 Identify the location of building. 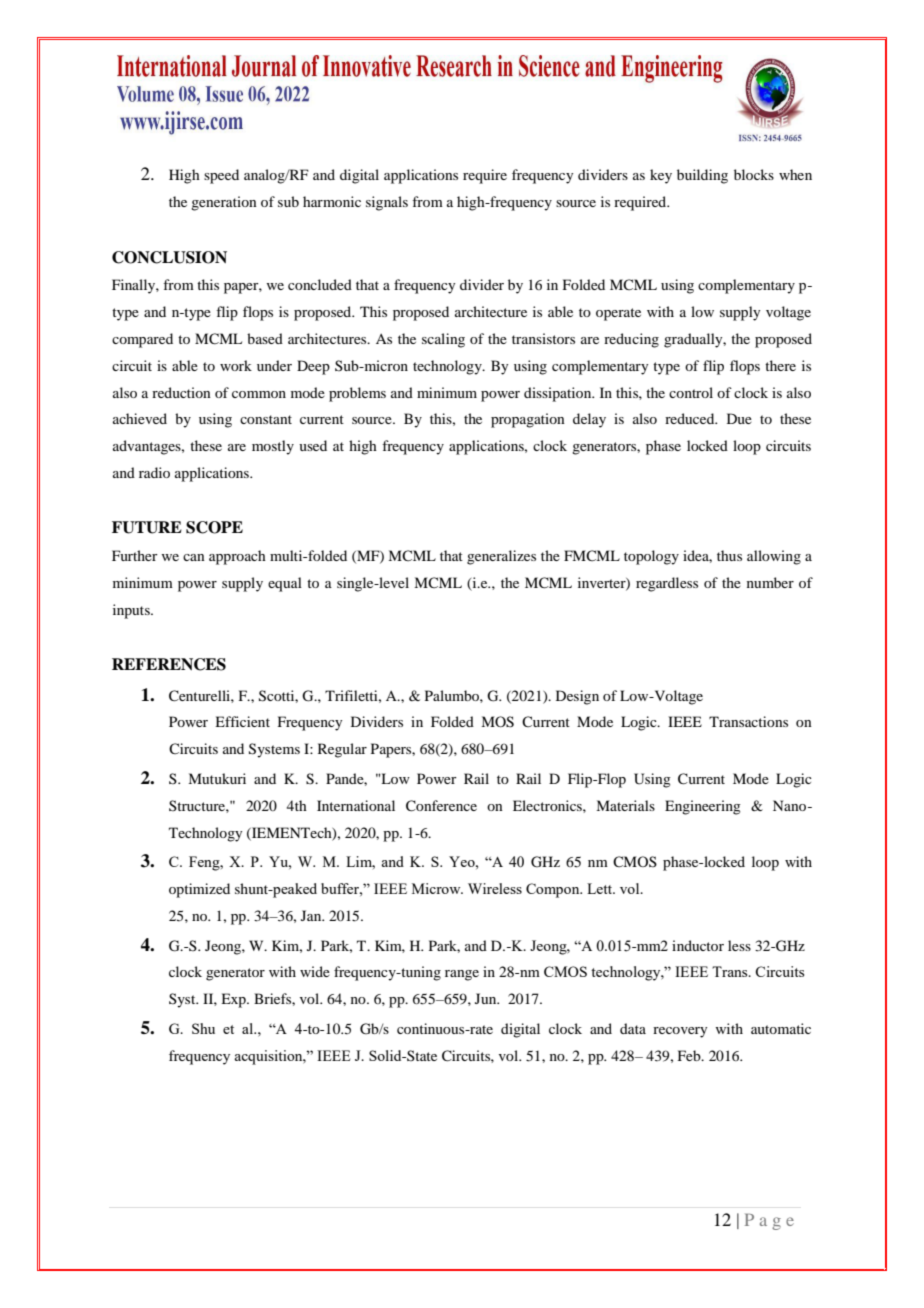
(702, 176).
